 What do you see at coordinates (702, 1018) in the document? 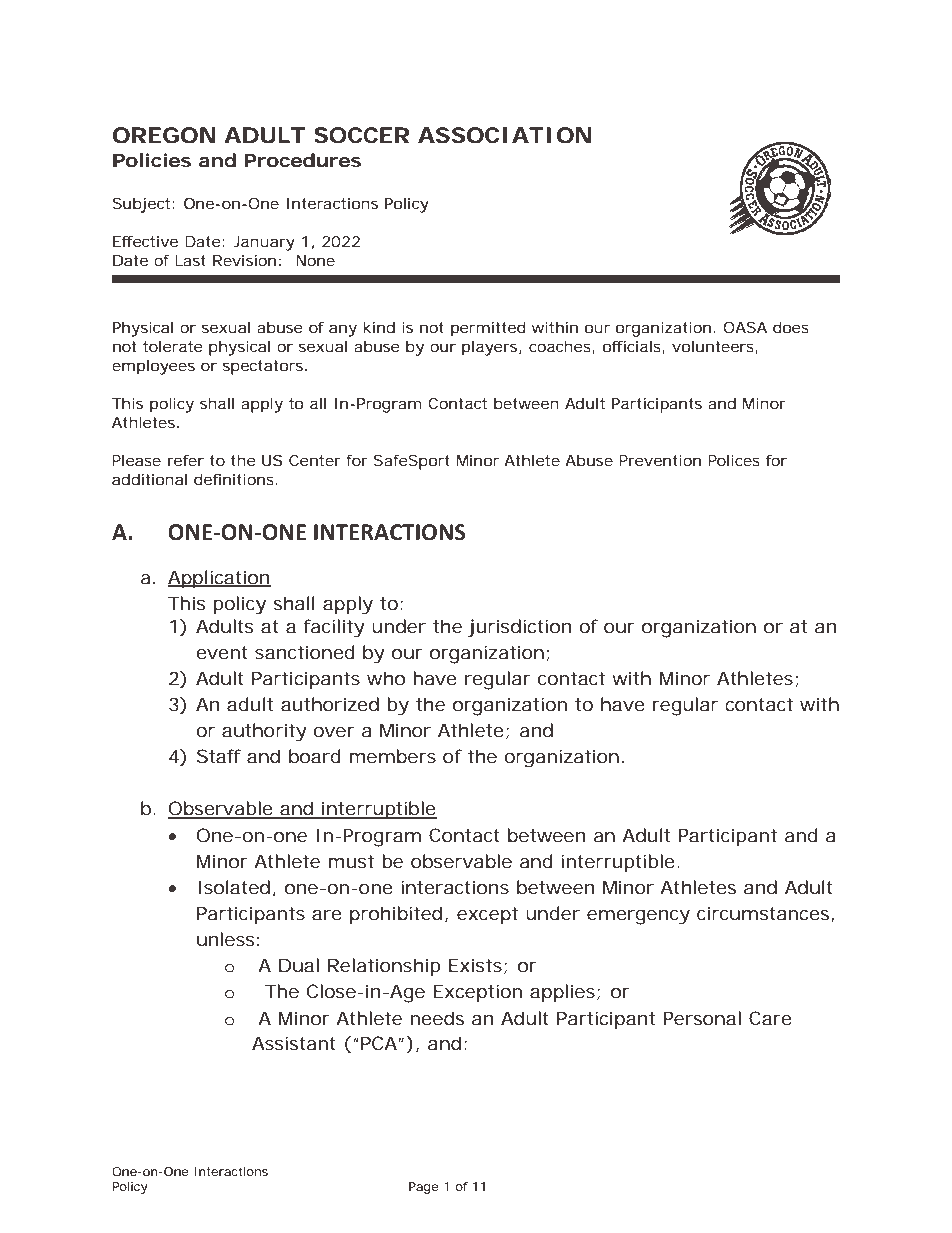
I see `Personal` at bounding box center [702, 1018].
